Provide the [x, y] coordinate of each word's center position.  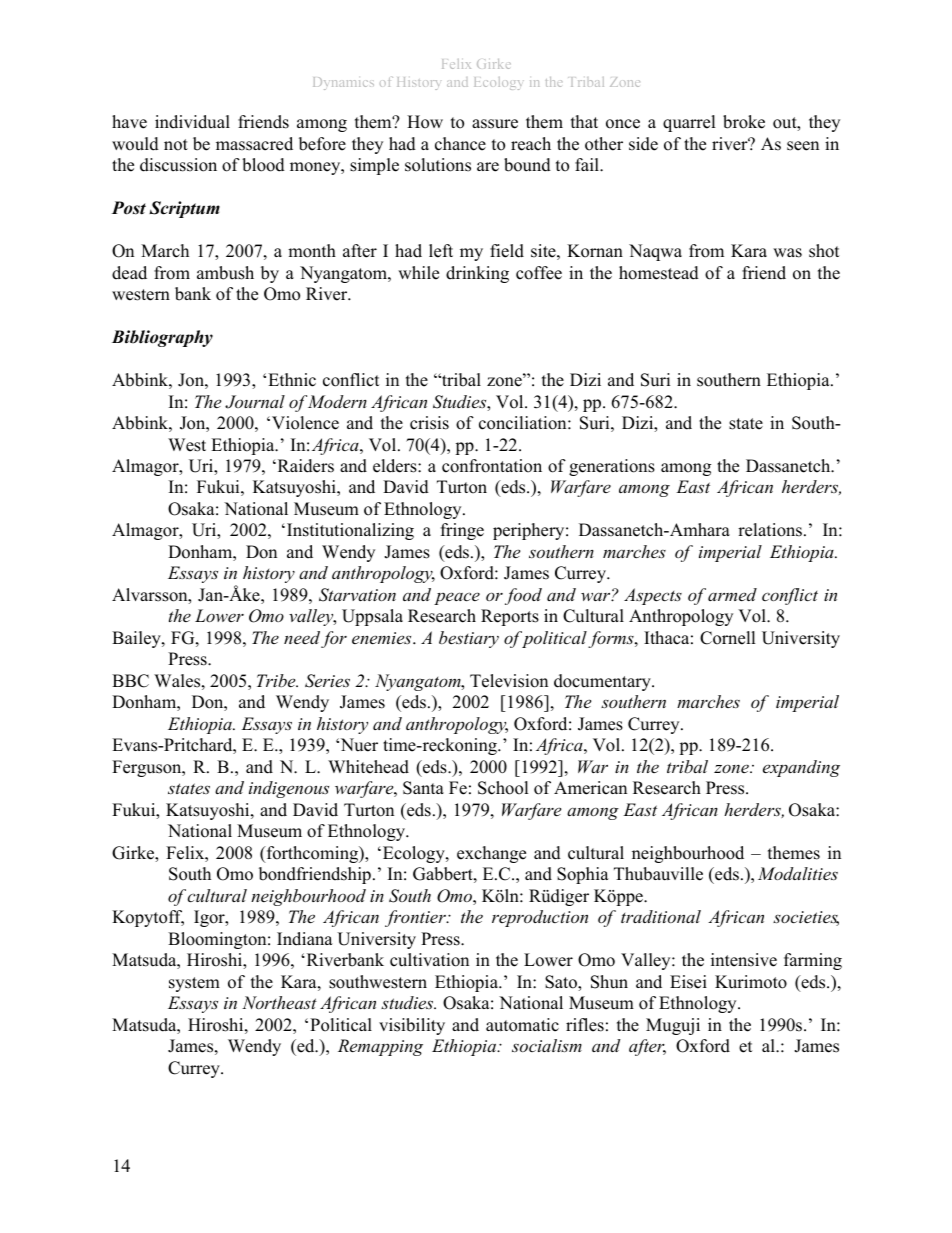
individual [192, 122]
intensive [744, 960]
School [503, 788]
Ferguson [148, 768]
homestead [659, 273]
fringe [462, 531]
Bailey [137, 639]
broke [744, 122]
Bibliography [162, 338]
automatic [522, 1025]
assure [495, 124]
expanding [801, 768]
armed [732, 594]
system [194, 984]
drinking [477, 274]
